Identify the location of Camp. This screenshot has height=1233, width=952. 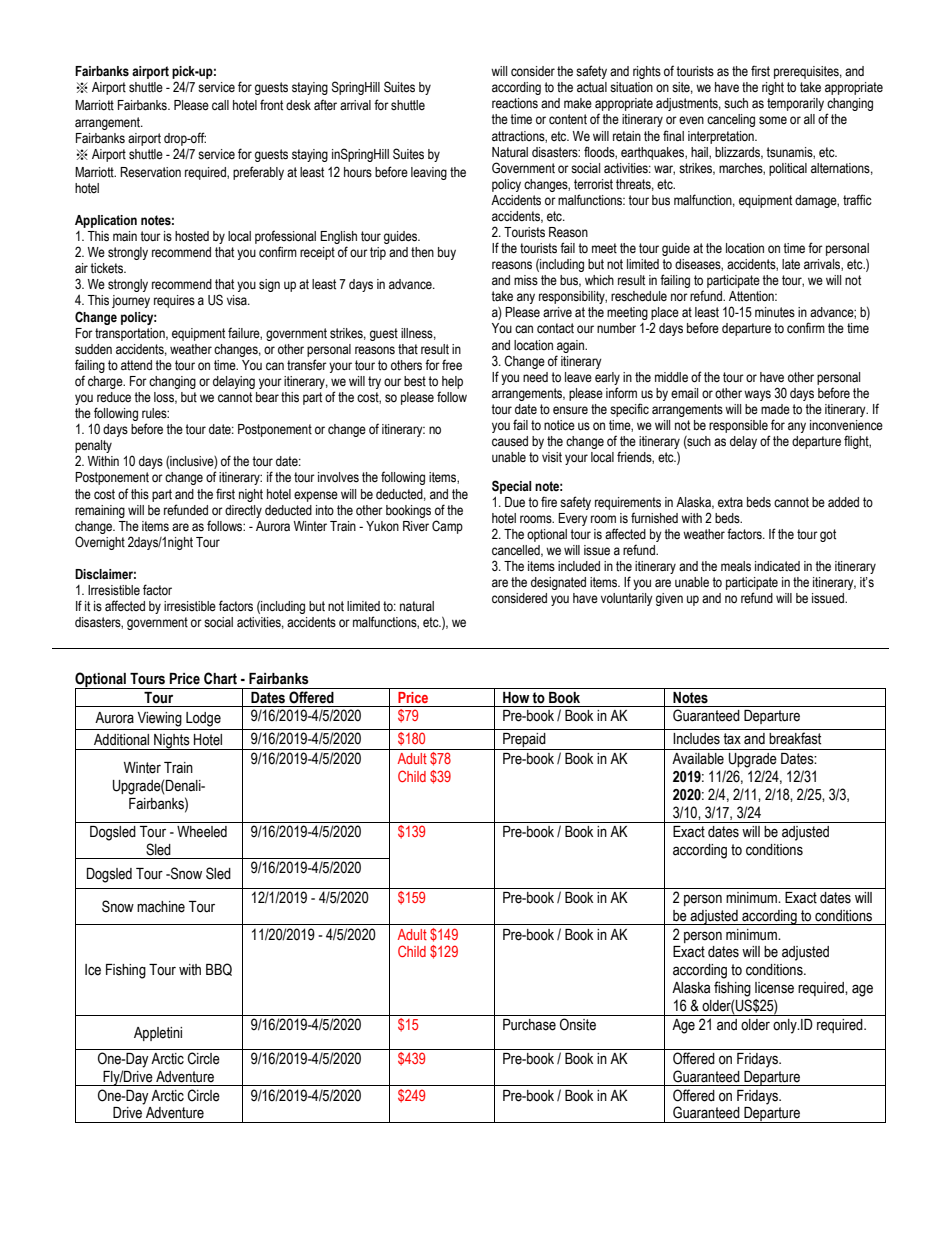
(447, 527).
